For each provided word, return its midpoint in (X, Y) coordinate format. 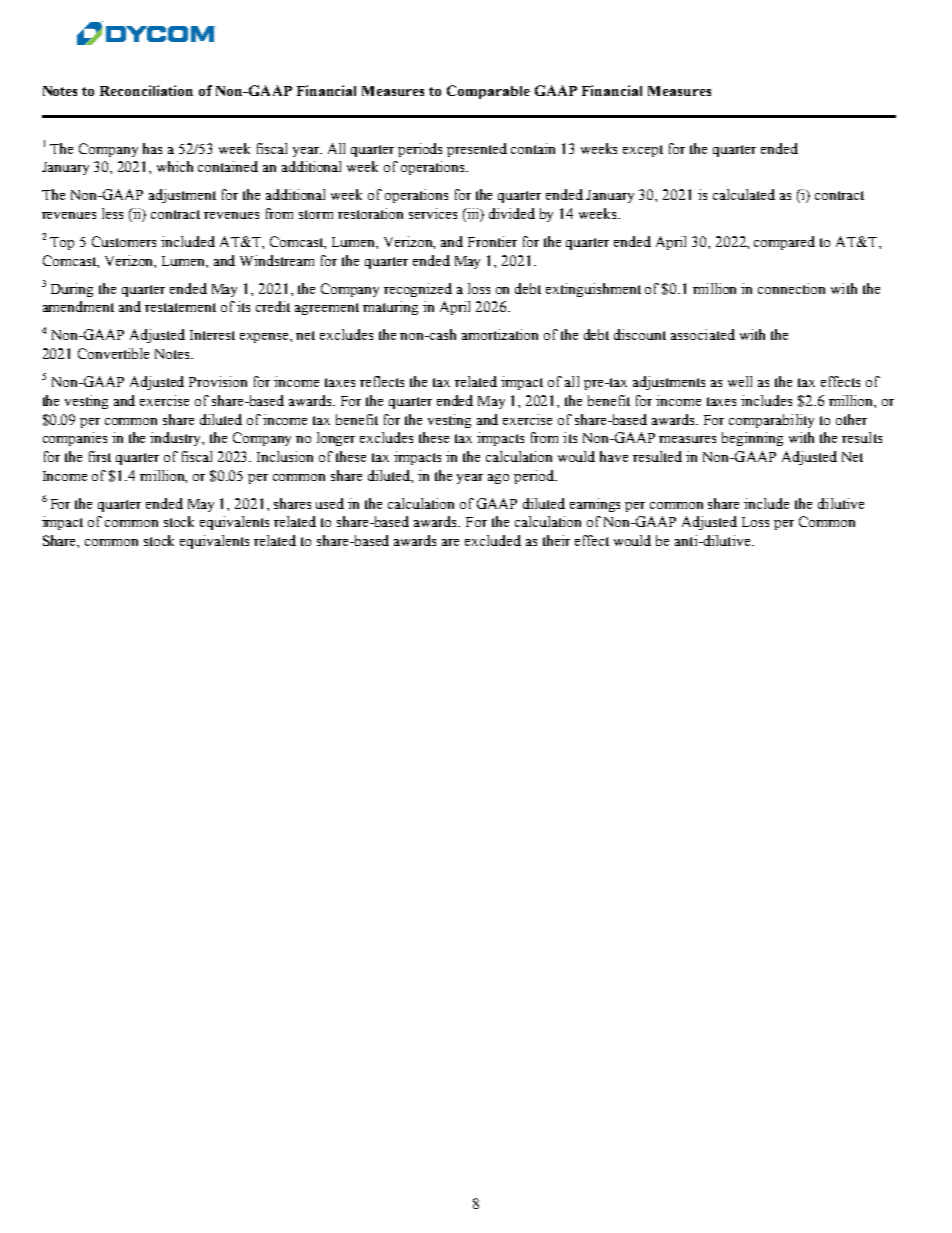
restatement (180, 307)
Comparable (488, 92)
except (643, 151)
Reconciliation (146, 90)
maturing (390, 308)
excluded (493, 540)
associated (703, 334)
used (330, 503)
